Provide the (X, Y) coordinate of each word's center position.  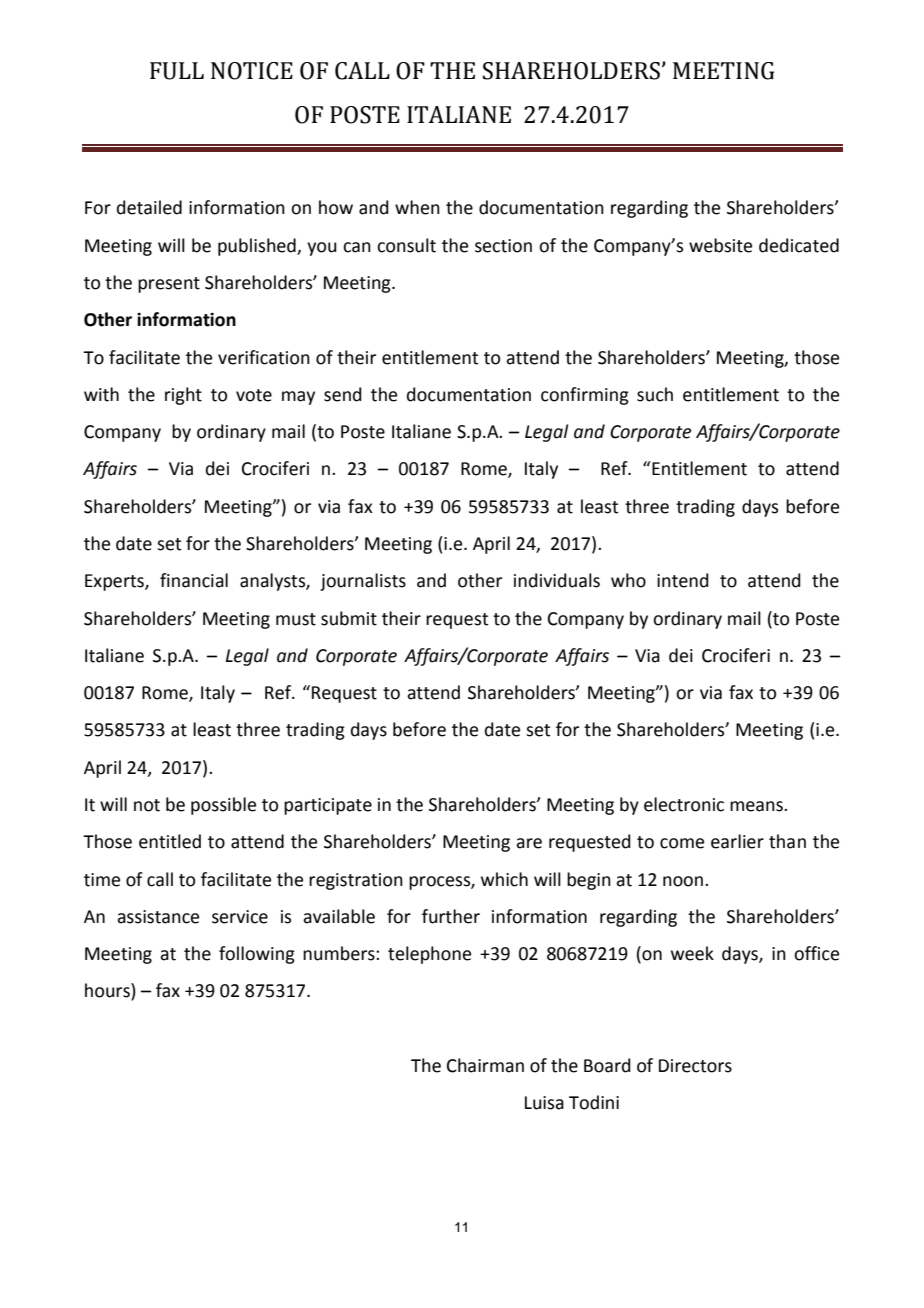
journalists (363, 582)
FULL (177, 71)
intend (683, 580)
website (720, 245)
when (417, 207)
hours (108, 991)
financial (194, 580)
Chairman (485, 1065)
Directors (695, 1066)
